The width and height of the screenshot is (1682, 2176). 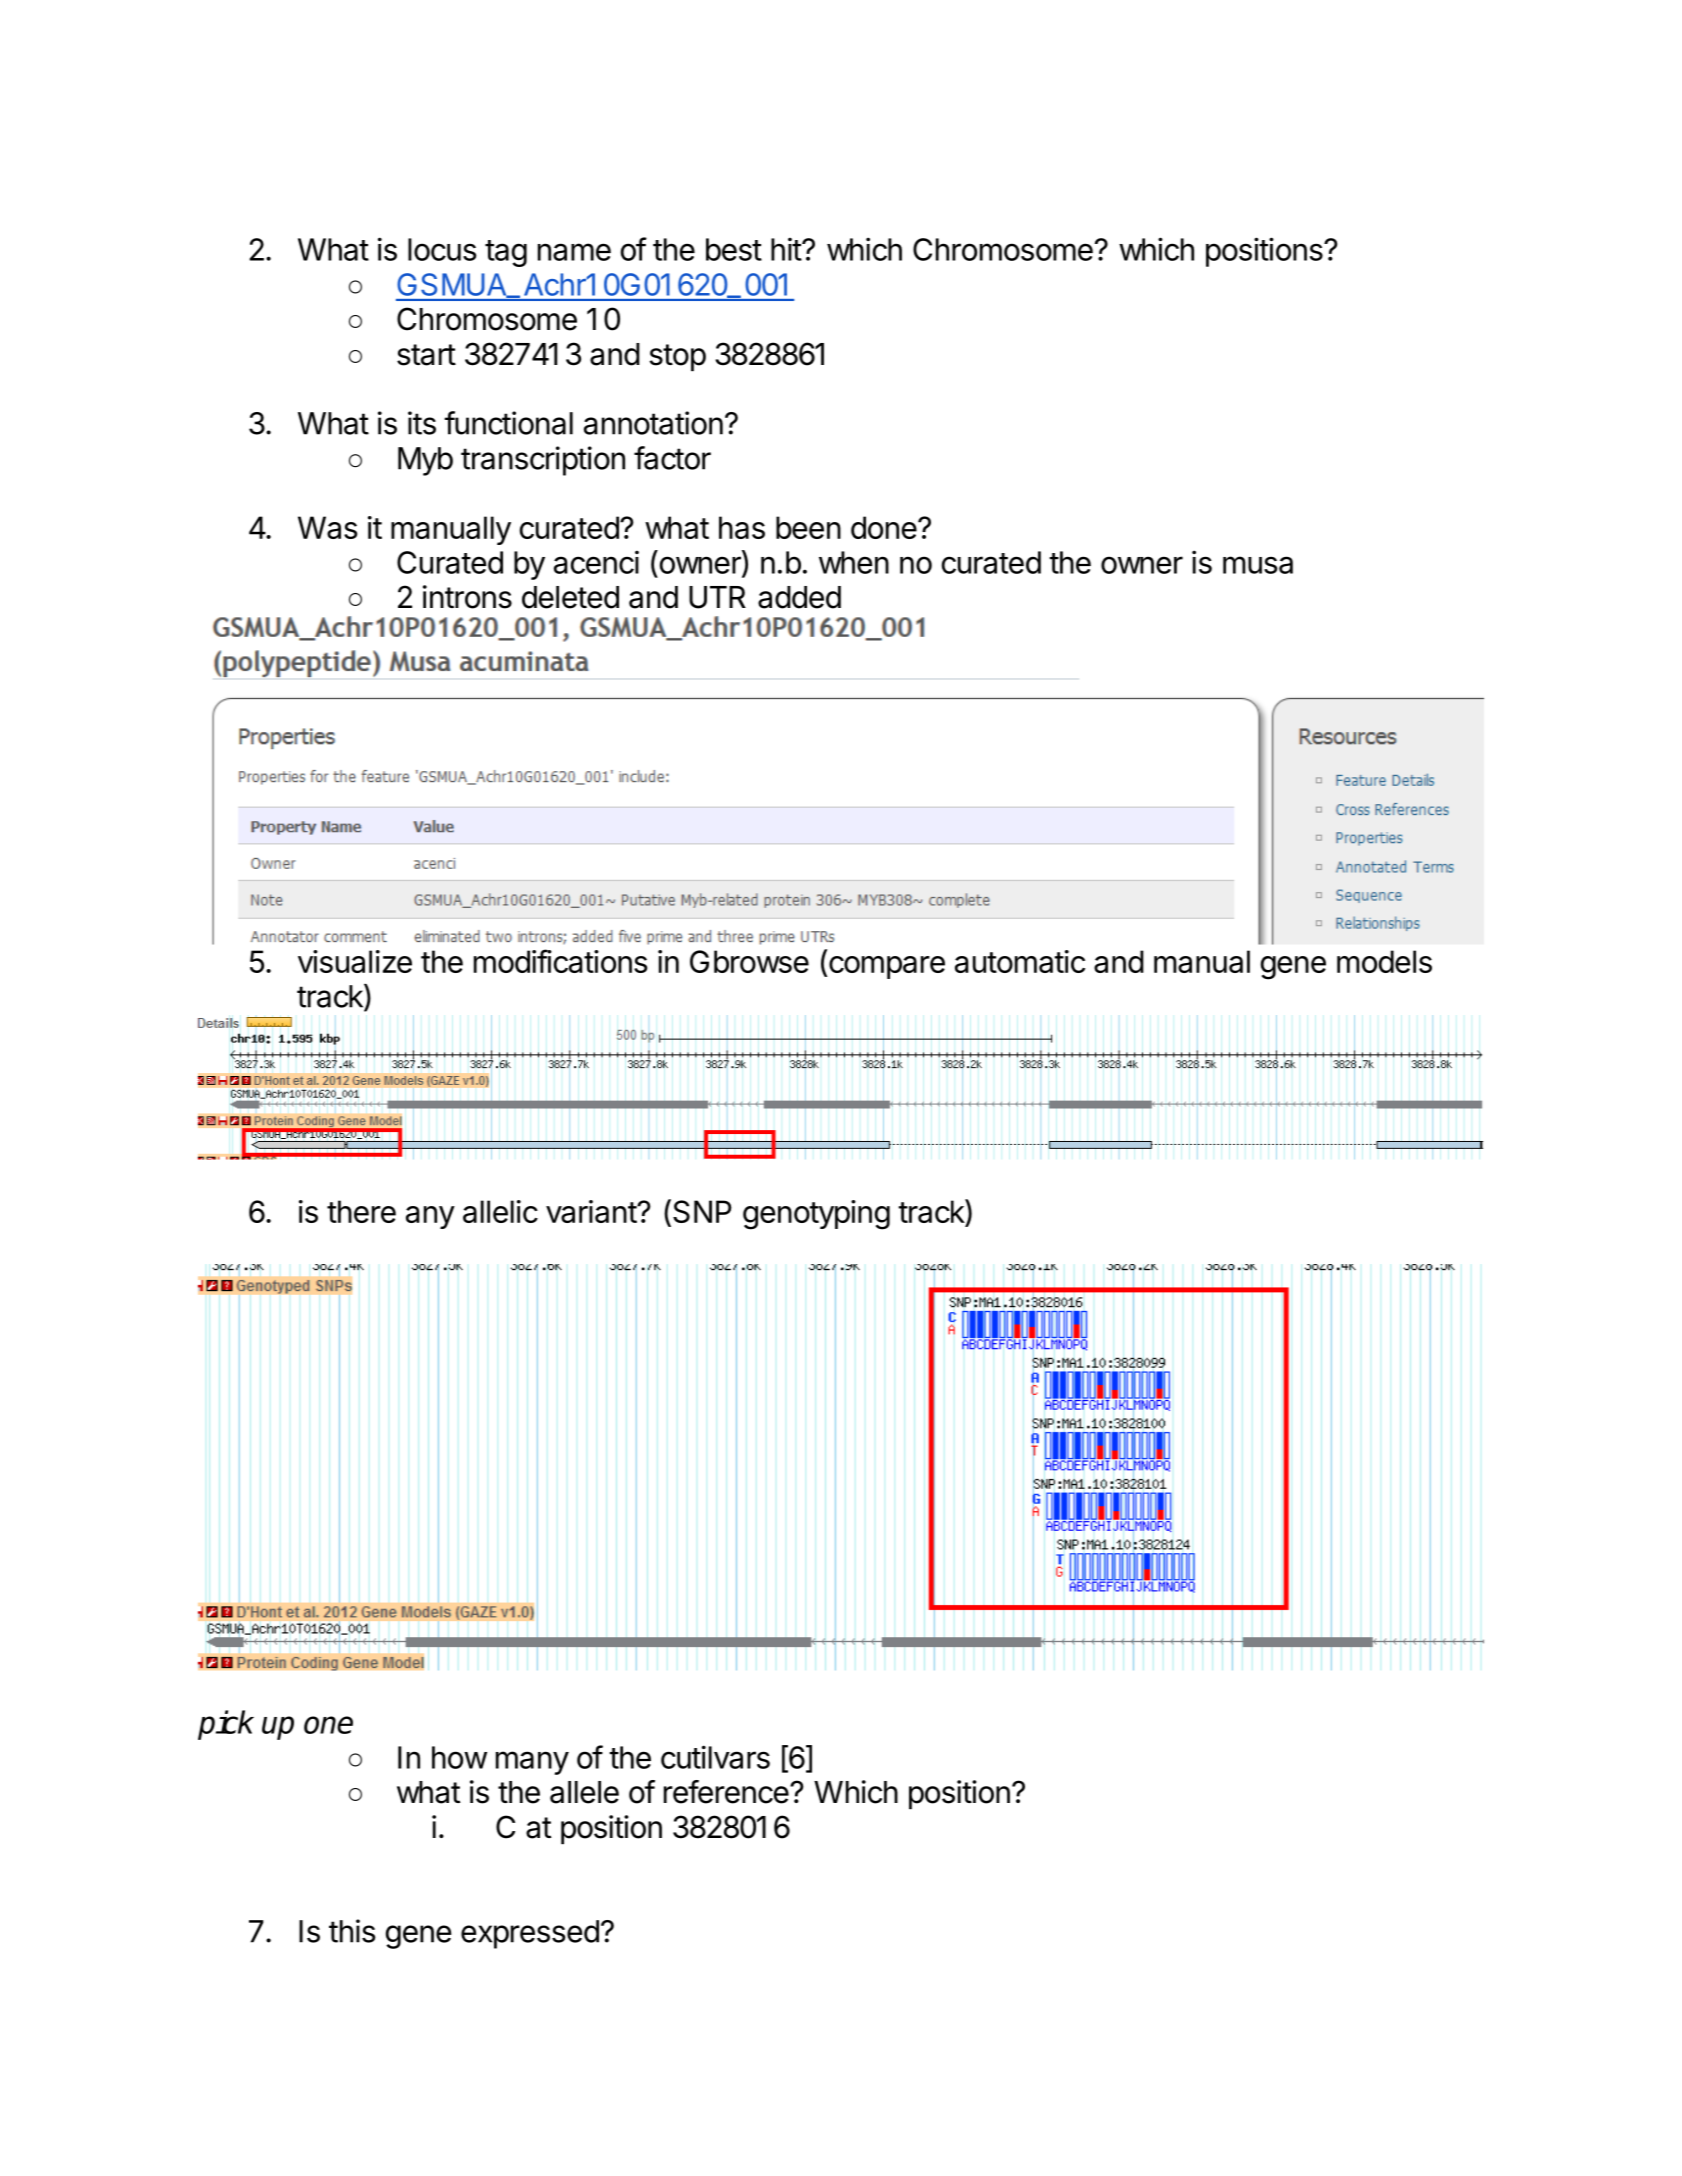 What do you see at coordinates (1258, 565) in the screenshot?
I see `musa` at bounding box center [1258, 565].
